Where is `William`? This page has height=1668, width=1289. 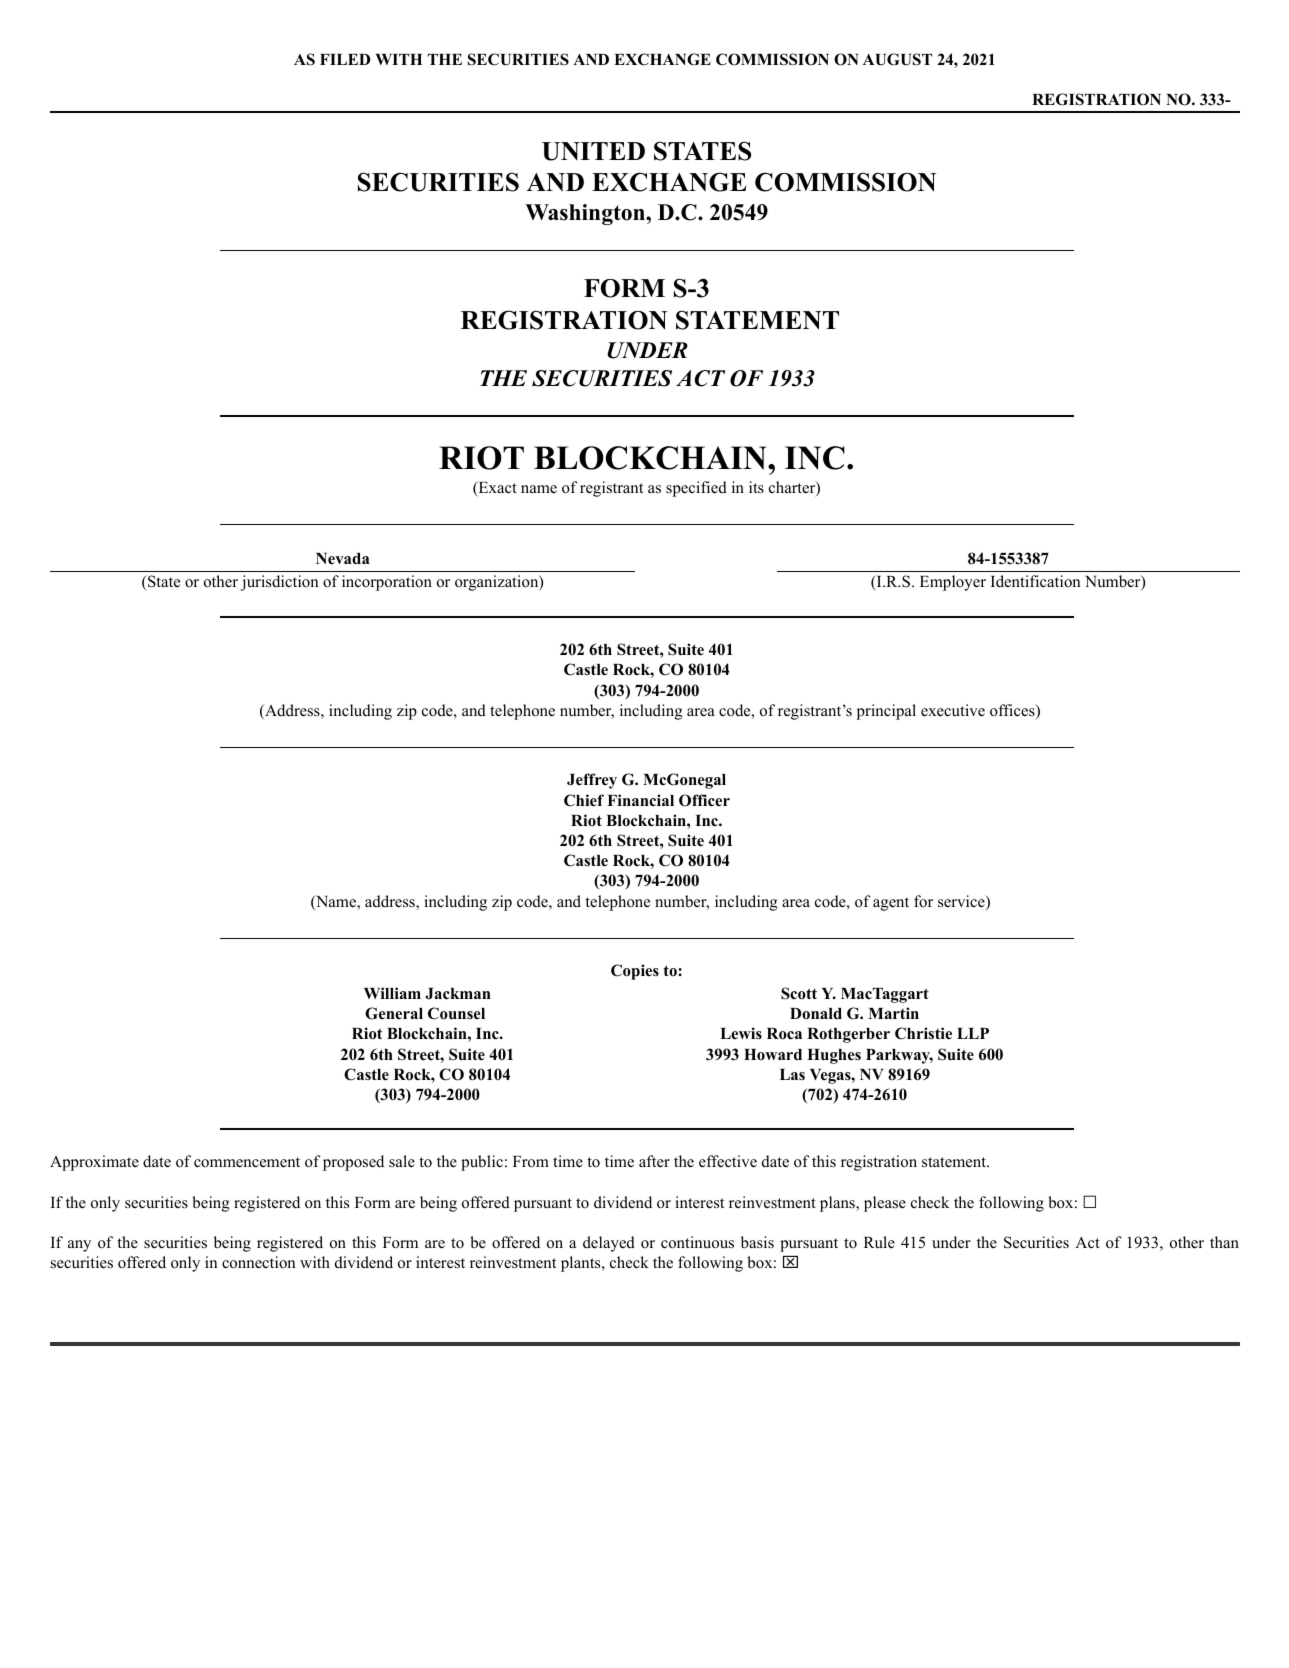
William is located at coordinates (392, 993).
